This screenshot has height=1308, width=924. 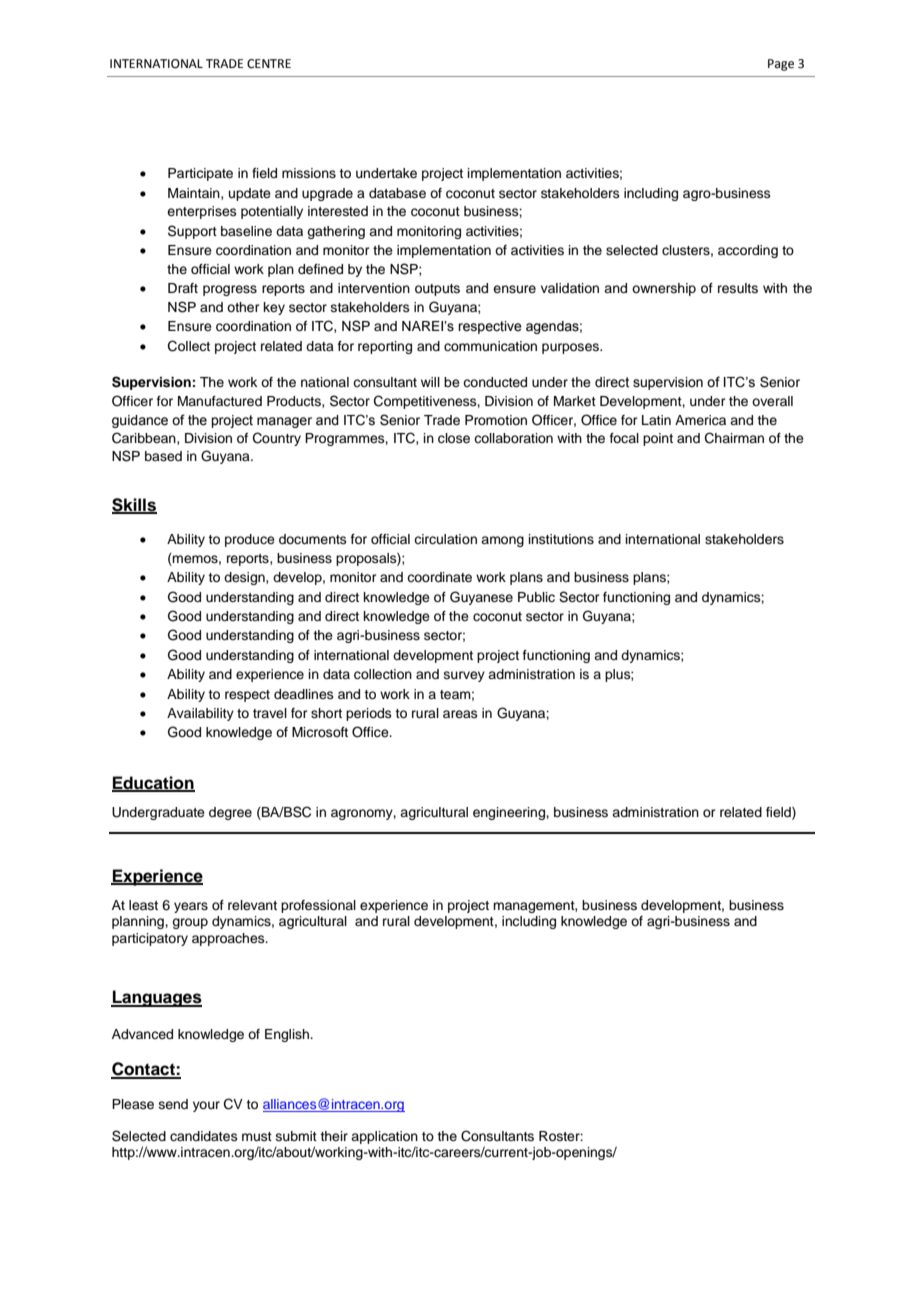 What do you see at coordinates (243, 307) in the screenshot?
I see `other` at bounding box center [243, 307].
